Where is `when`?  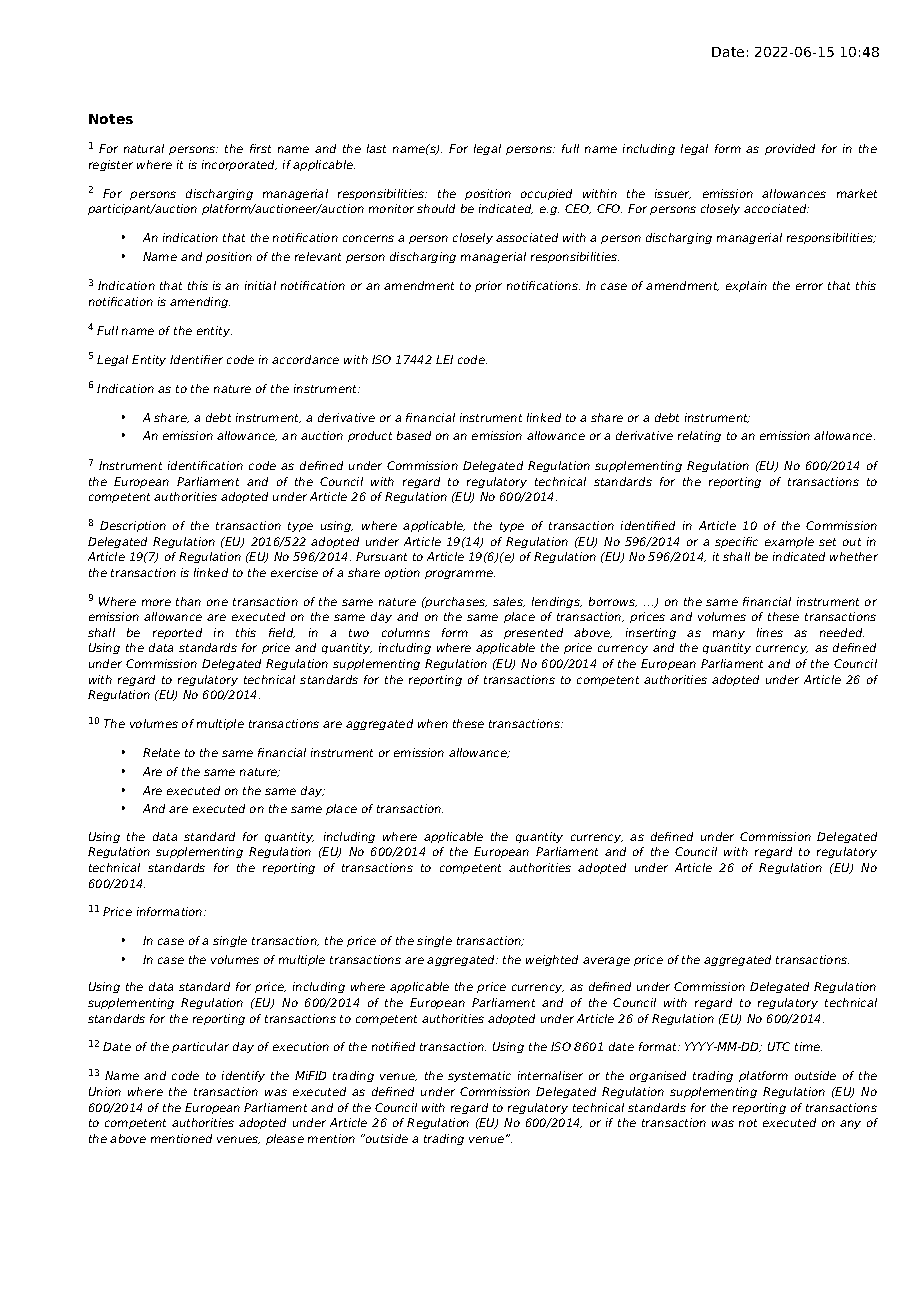
when is located at coordinates (433, 723).
